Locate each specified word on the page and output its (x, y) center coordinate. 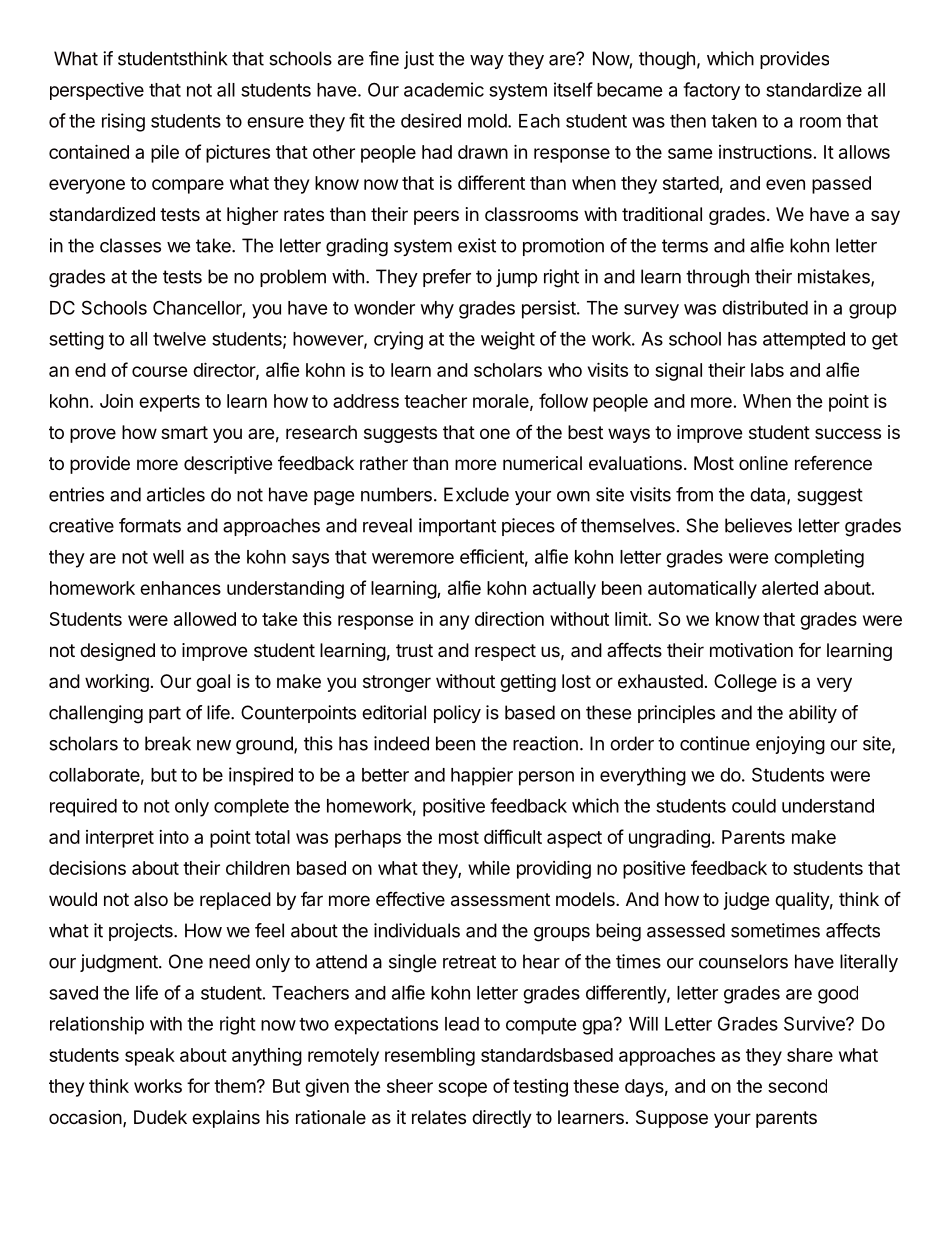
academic (444, 89)
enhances (180, 588)
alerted (790, 588)
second (797, 1086)
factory (711, 91)
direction (509, 618)
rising (123, 122)
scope (462, 1089)
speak (150, 1057)
